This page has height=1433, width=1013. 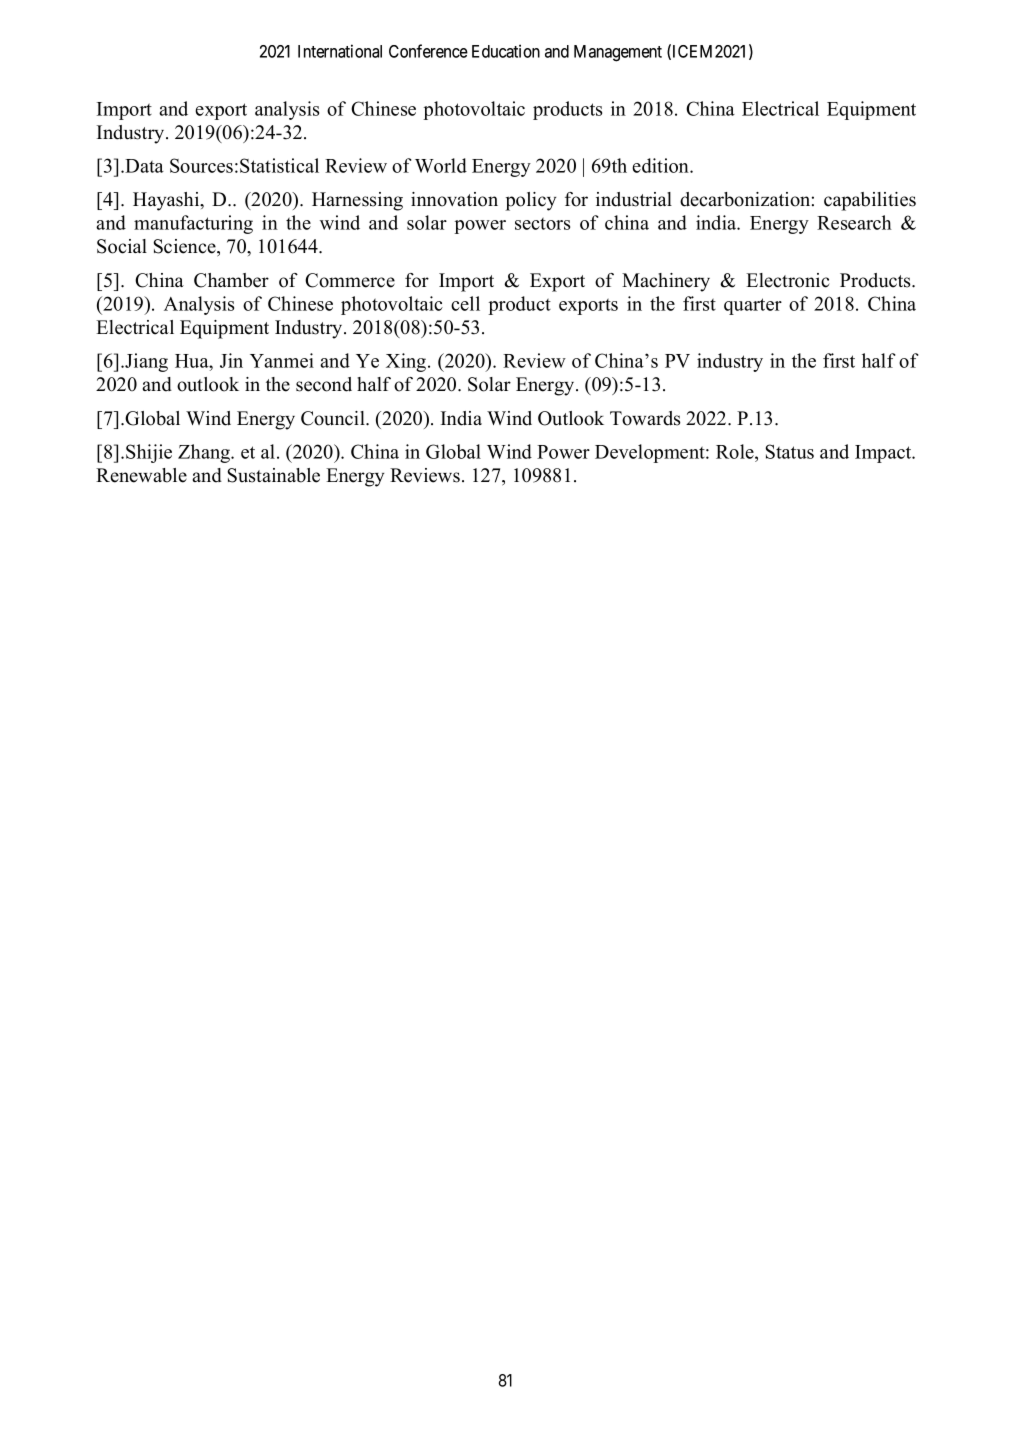 What do you see at coordinates (753, 306) in the page?
I see `quarter` at bounding box center [753, 306].
